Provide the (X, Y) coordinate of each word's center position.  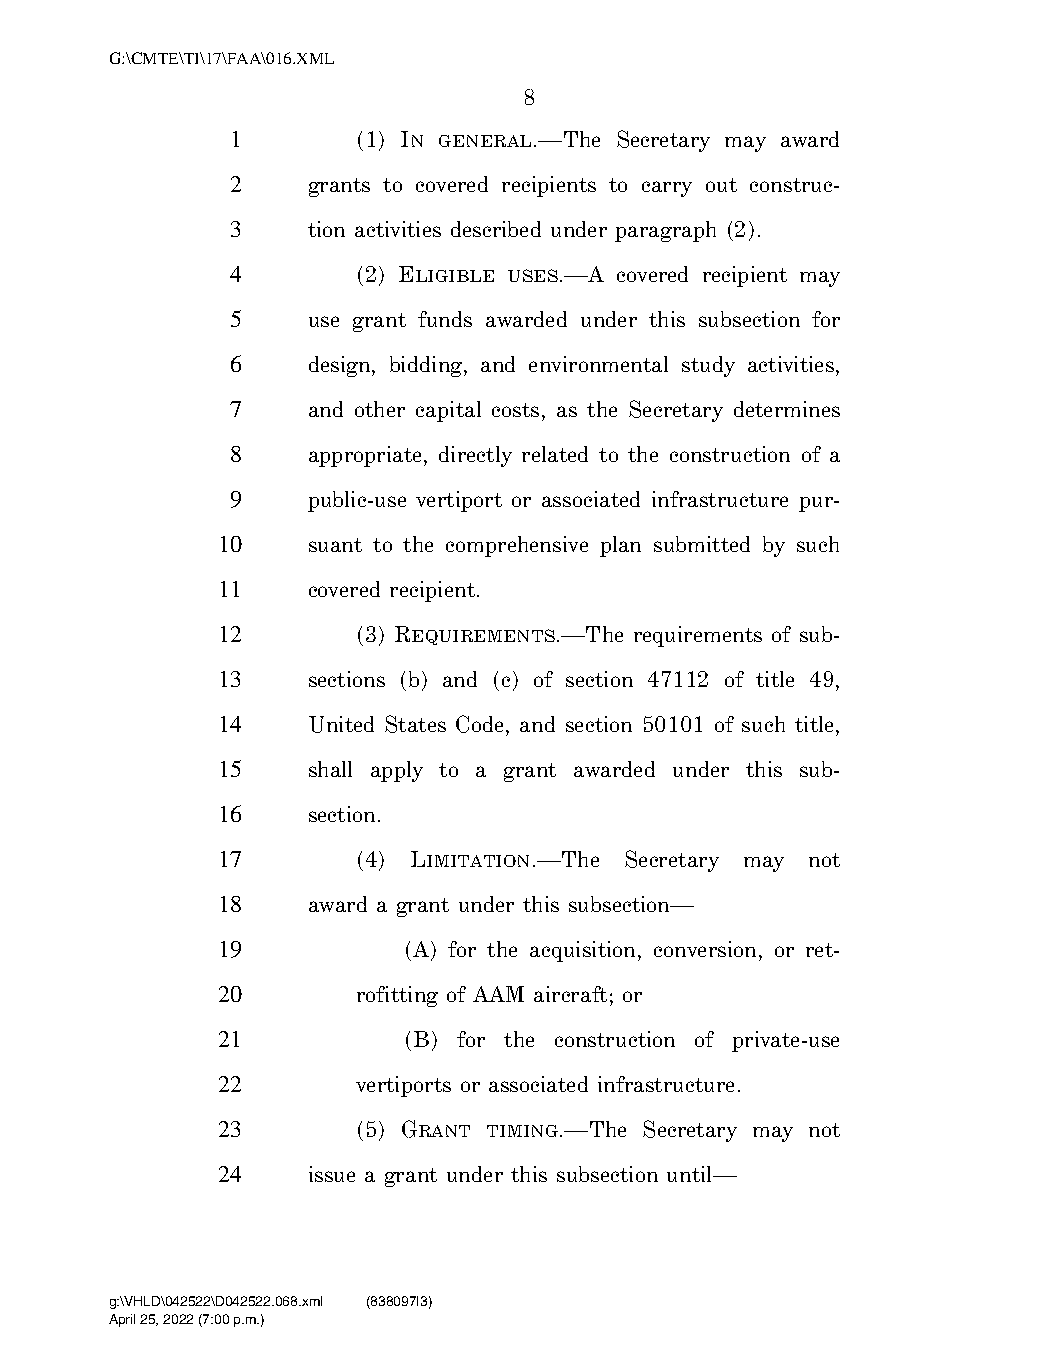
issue (332, 1174)
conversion (707, 949)
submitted (702, 544)
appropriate (367, 456)
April (122, 1320)
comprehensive (517, 546)
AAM (498, 994)
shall (330, 769)
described (496, 229)
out (721, 185)
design (341, 366)
